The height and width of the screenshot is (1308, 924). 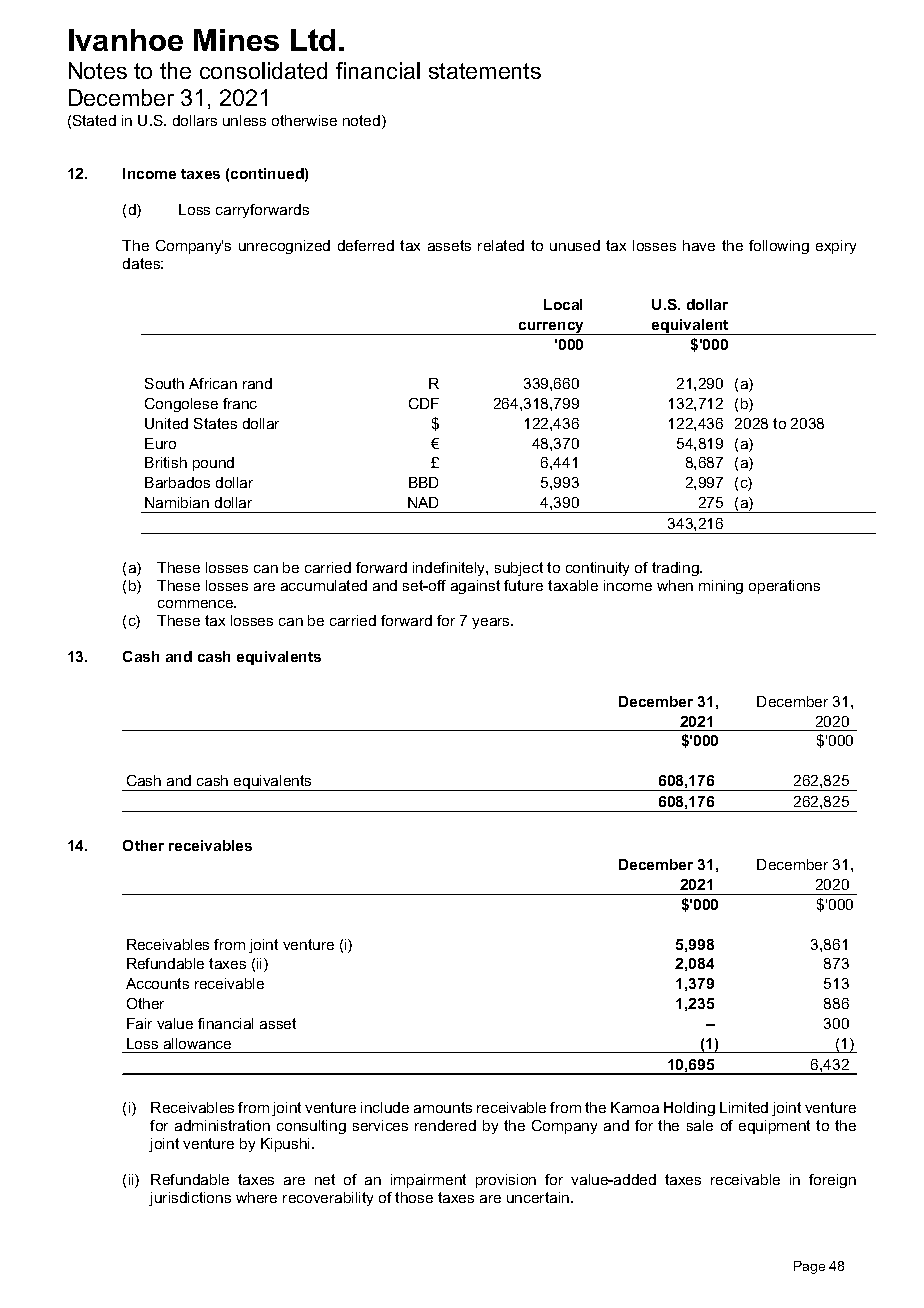 What do you see at coordinates (190, 1199) in the screenshot?
I see `jurisdictions` at bounding box center [190, 1199].
